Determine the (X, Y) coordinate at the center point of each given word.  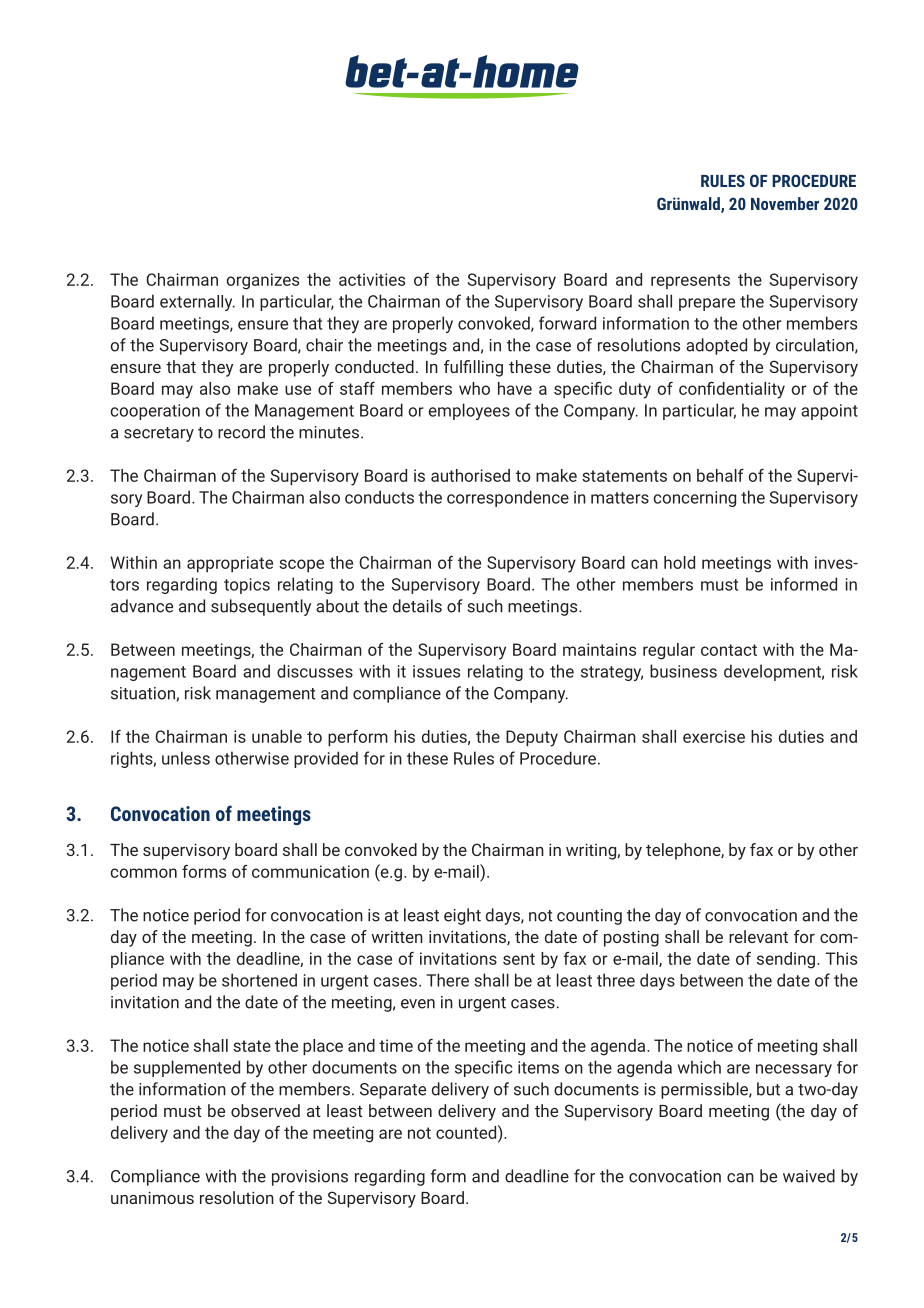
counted (467, 1132)
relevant (758, 936)
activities (372, 279)
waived (809, 1176)
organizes (263, 281)
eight (462, 916)
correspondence (508, 498)
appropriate (230, 564)
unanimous (152, 1197)
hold (679, 562)
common (143, 873)
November (785, 203)
